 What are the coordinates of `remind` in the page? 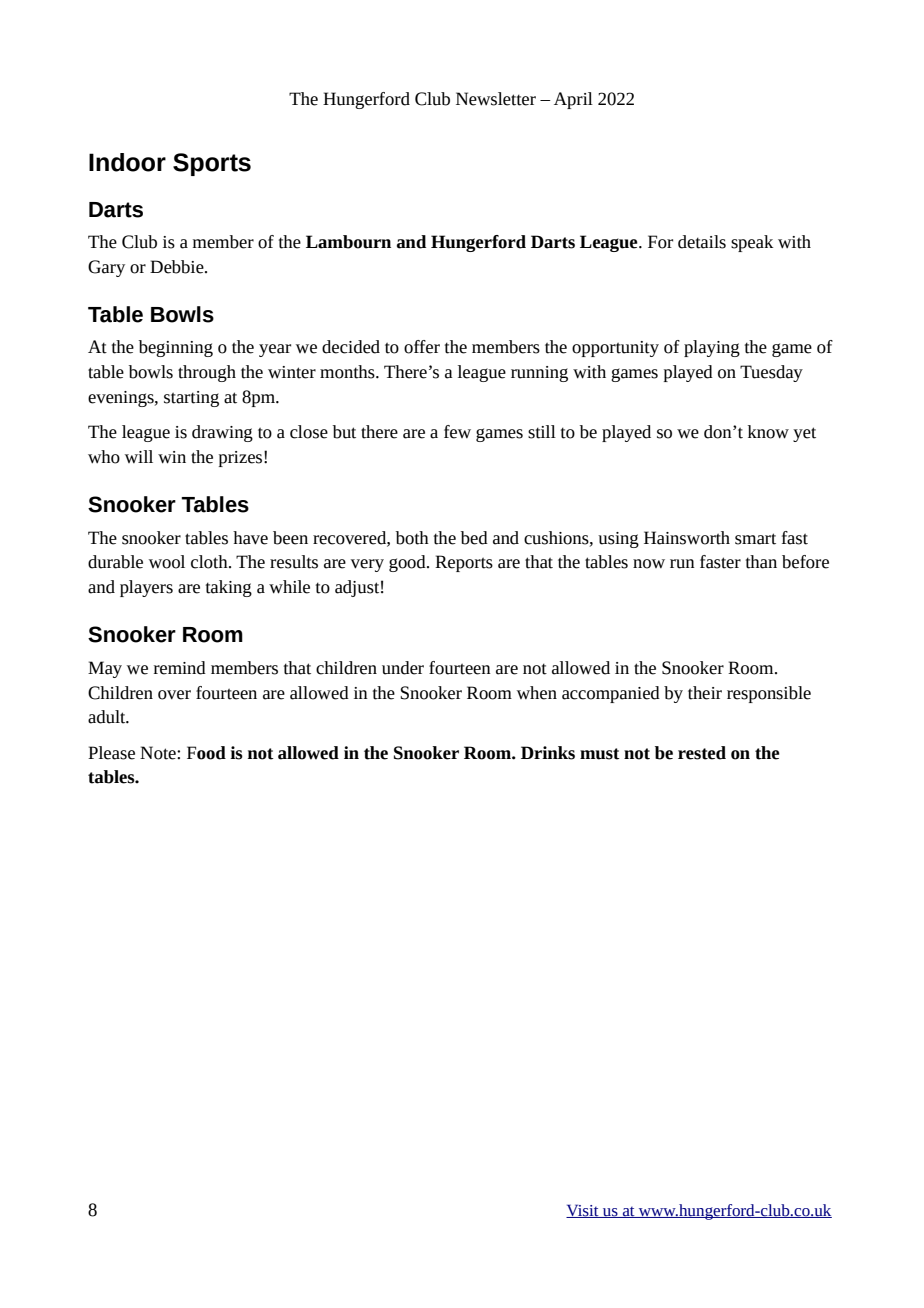 It's located at (180, 668).
